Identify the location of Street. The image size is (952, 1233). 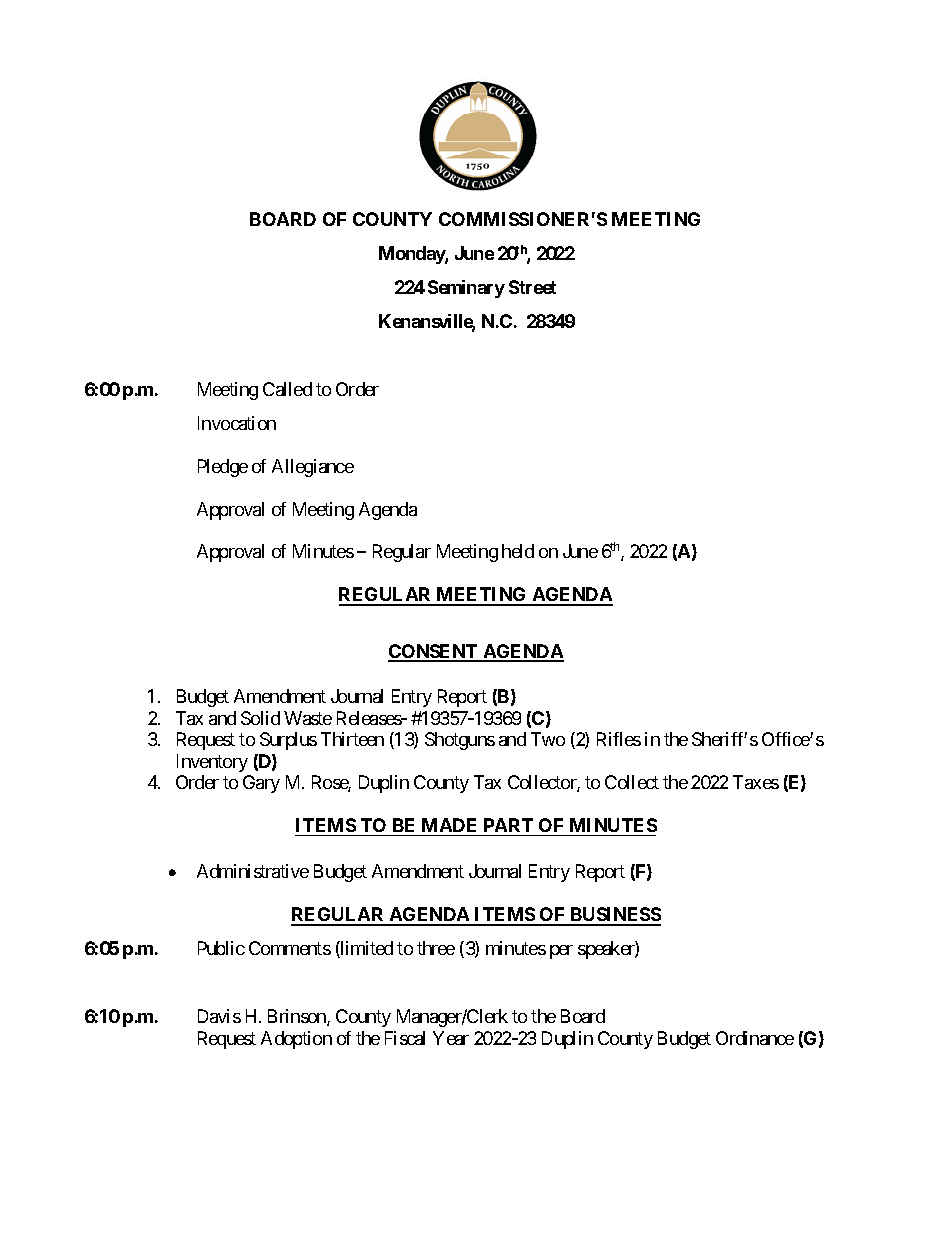
(532, 287).
